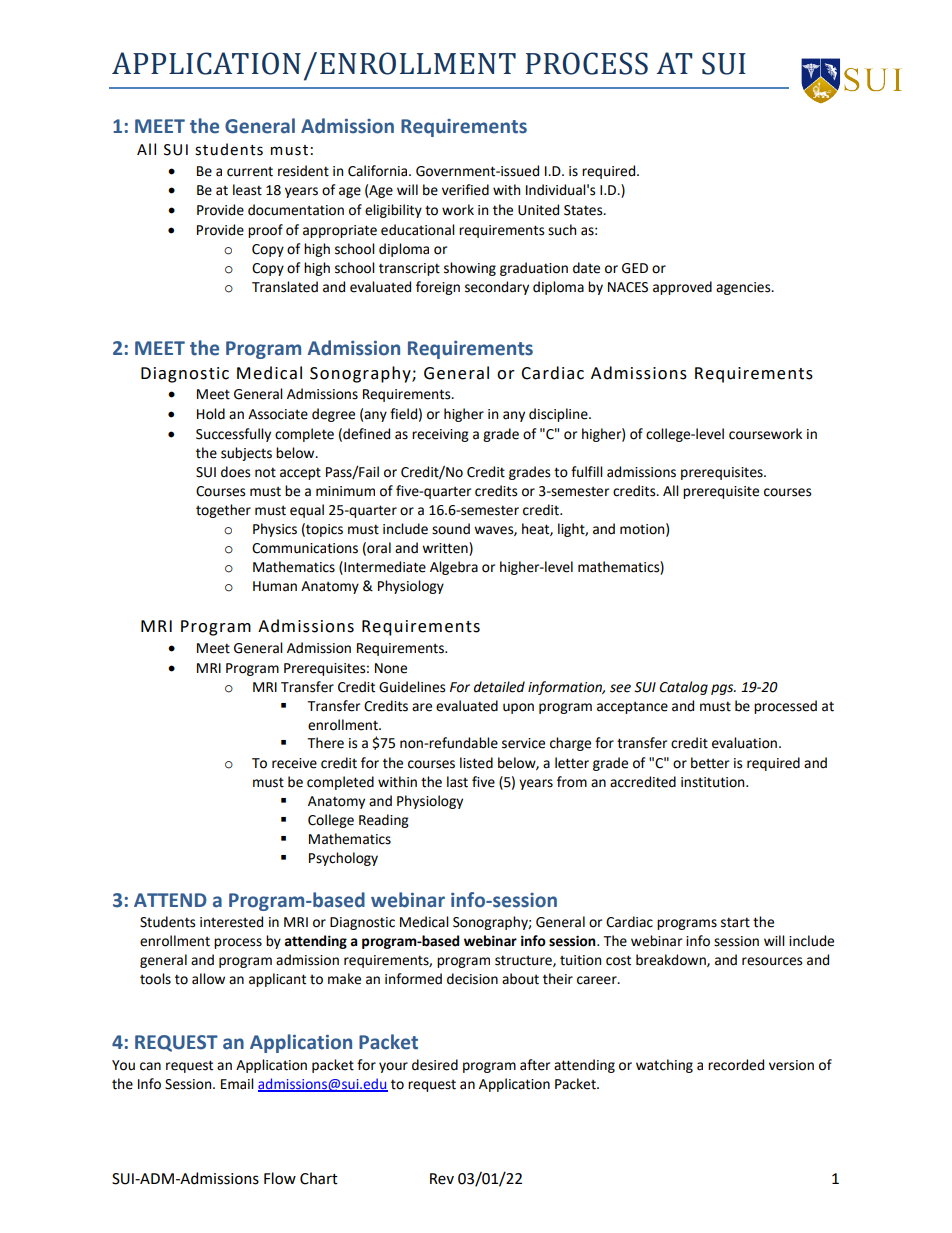 Image resolution: width=952 pixels, height=1233 pixels. Describe the element at coordinates (744, 288) in the screenshot. I see `agencies` at that location.
